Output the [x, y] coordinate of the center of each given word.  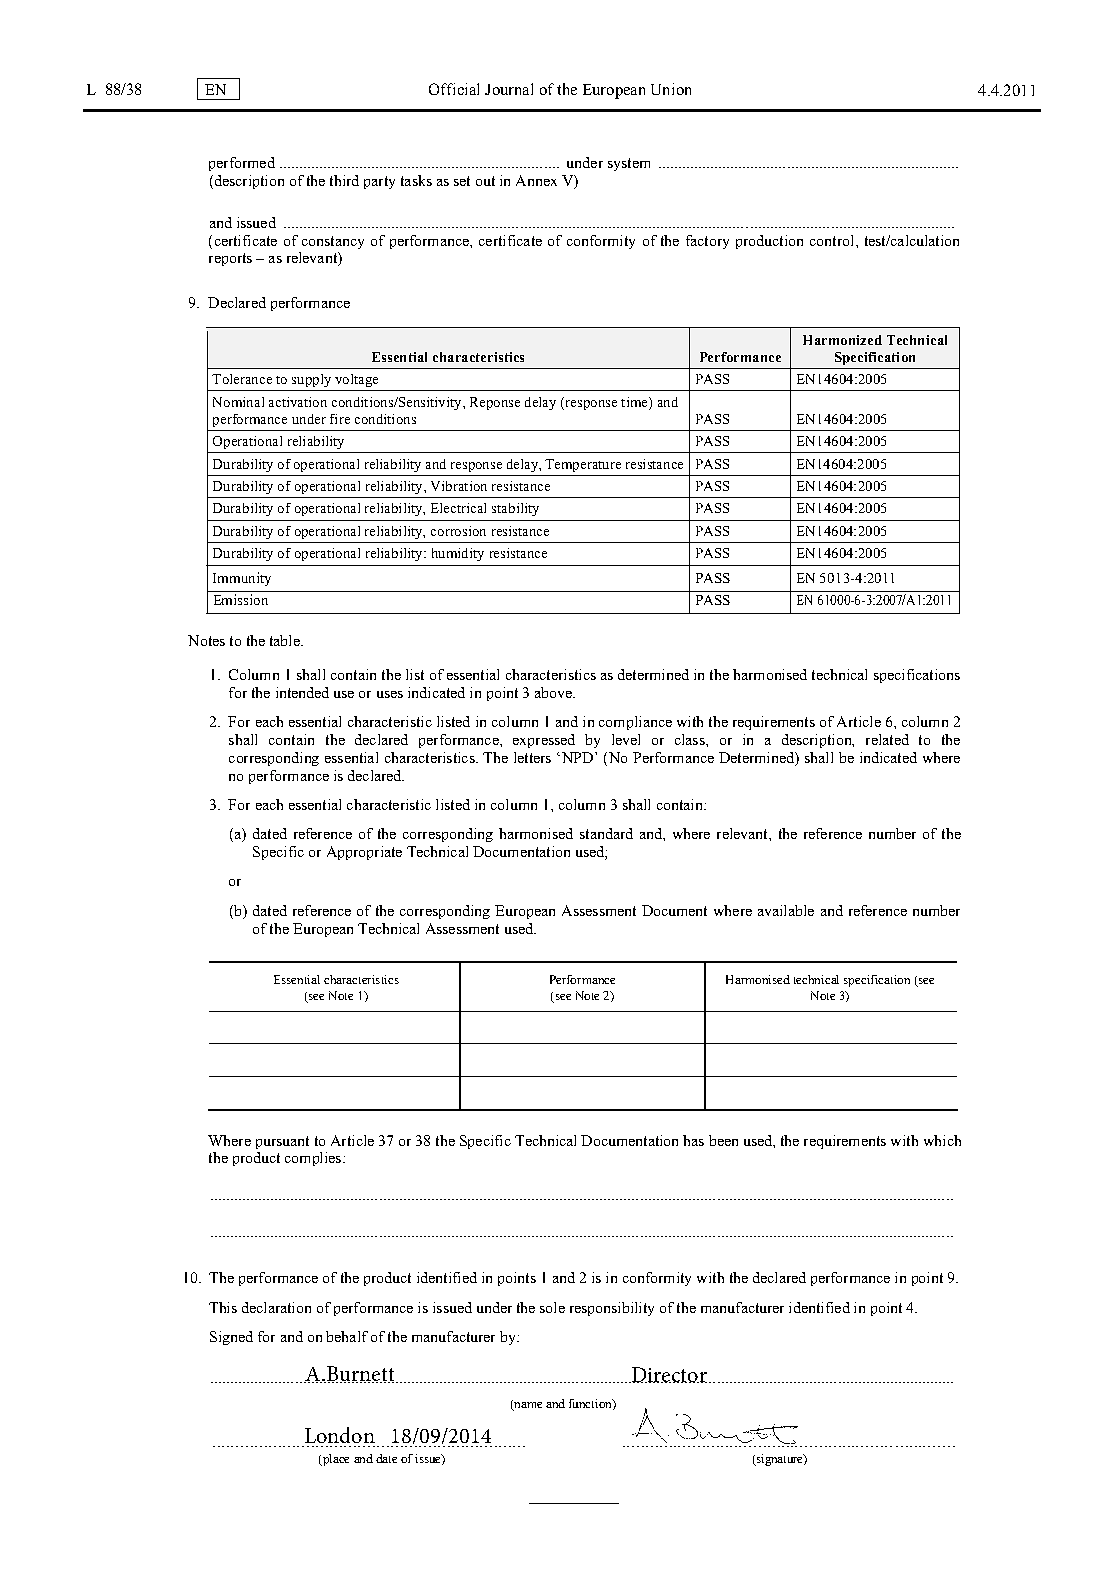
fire [340, 419]
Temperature [583, 465]
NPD [576, 757]
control [833, 240]
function [591, 1404]
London [340, 1435]
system [629, 164]
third [344, 180]
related [887, 739]
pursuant [282, 1142]
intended [302, 692]
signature [779, 1460]
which [942, 1140]
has [693, 1140]
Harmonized [842, 340]
